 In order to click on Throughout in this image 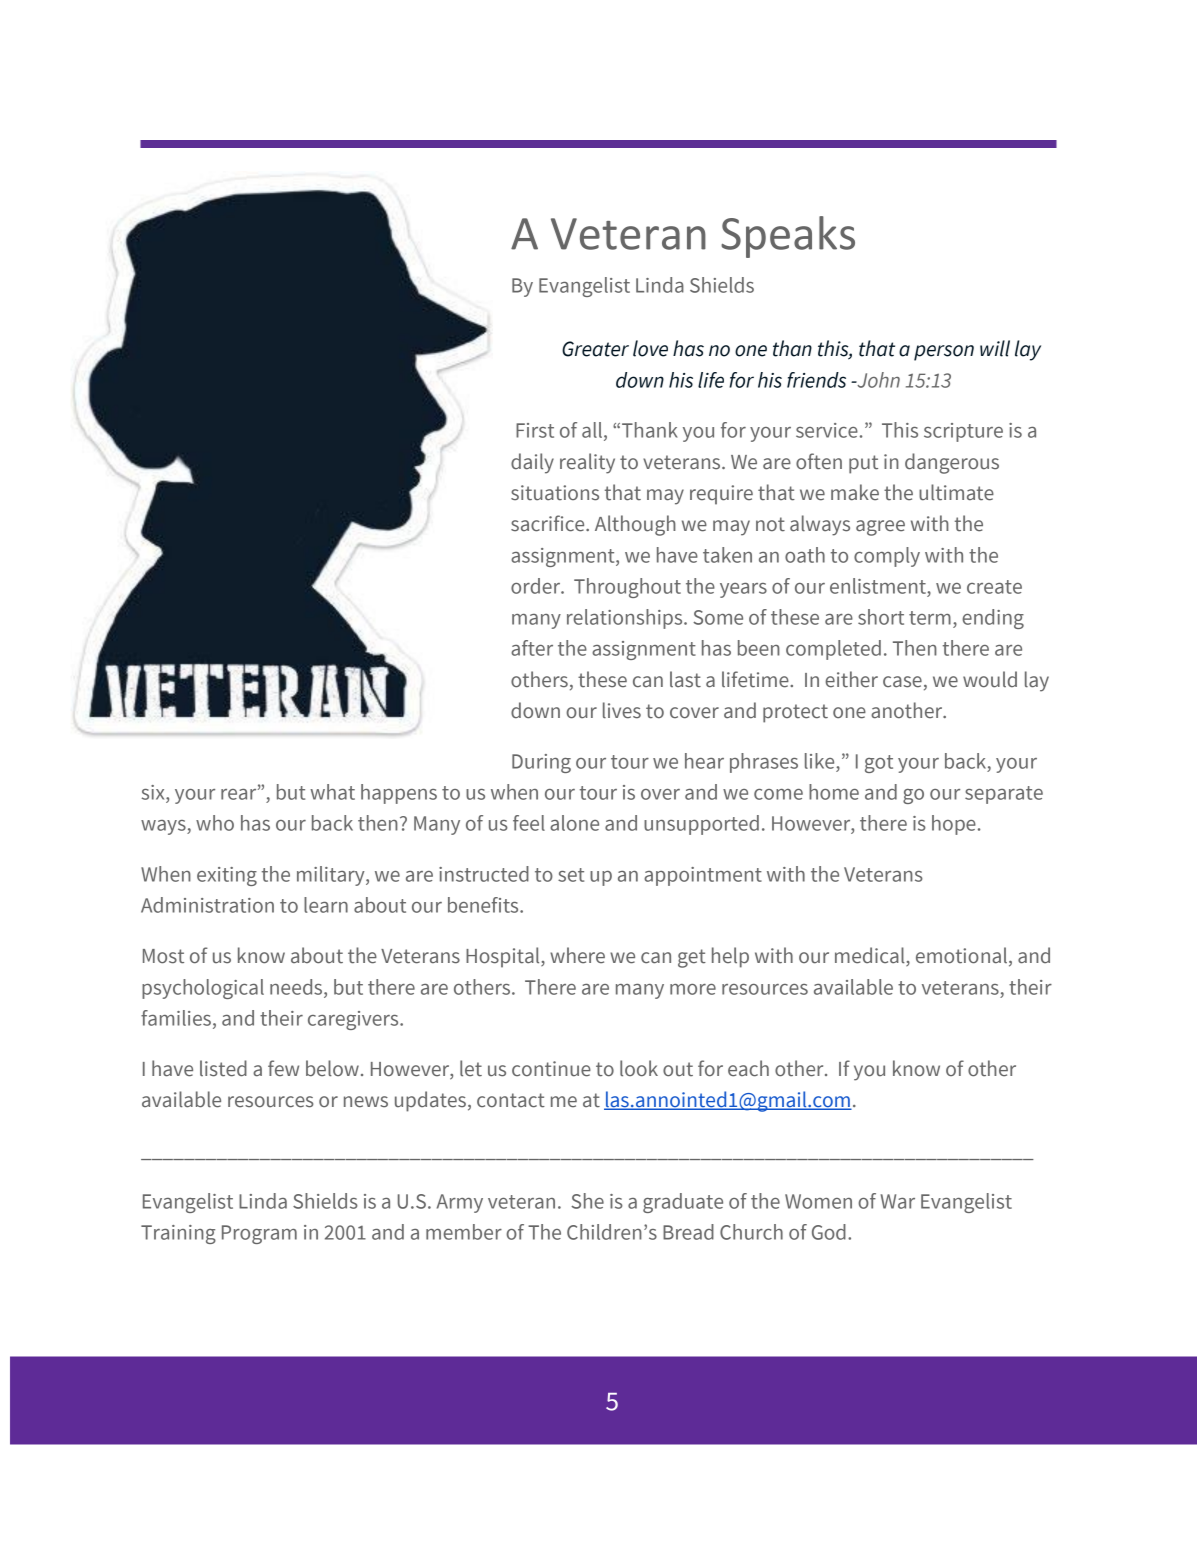, I will do `click(627, 588)`.
